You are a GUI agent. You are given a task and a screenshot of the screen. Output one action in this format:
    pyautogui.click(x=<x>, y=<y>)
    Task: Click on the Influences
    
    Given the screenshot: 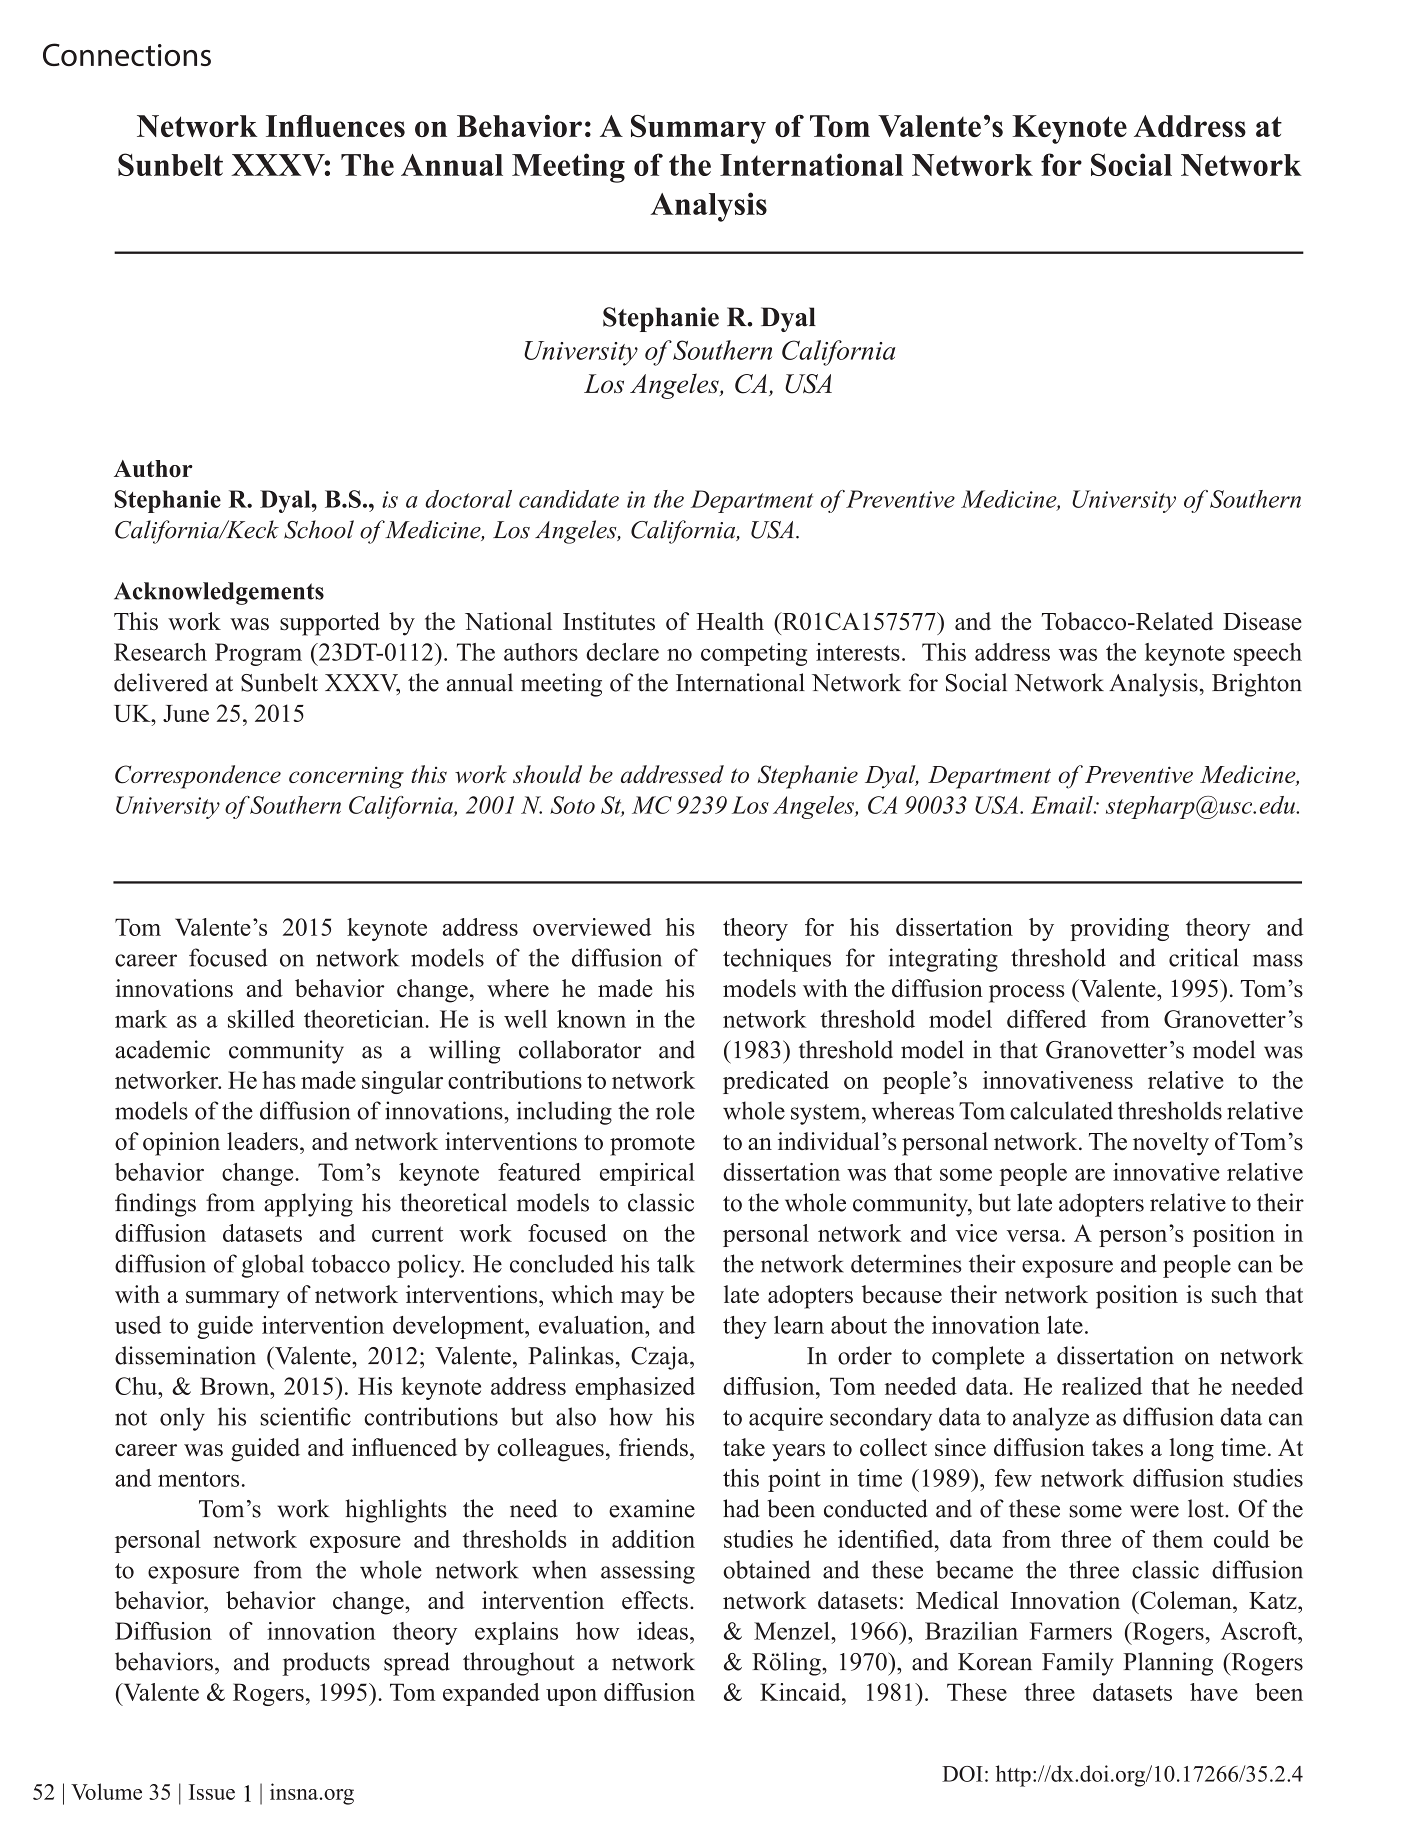 What is the action you would take?
    pyautogui.click(x=335, y=126)
